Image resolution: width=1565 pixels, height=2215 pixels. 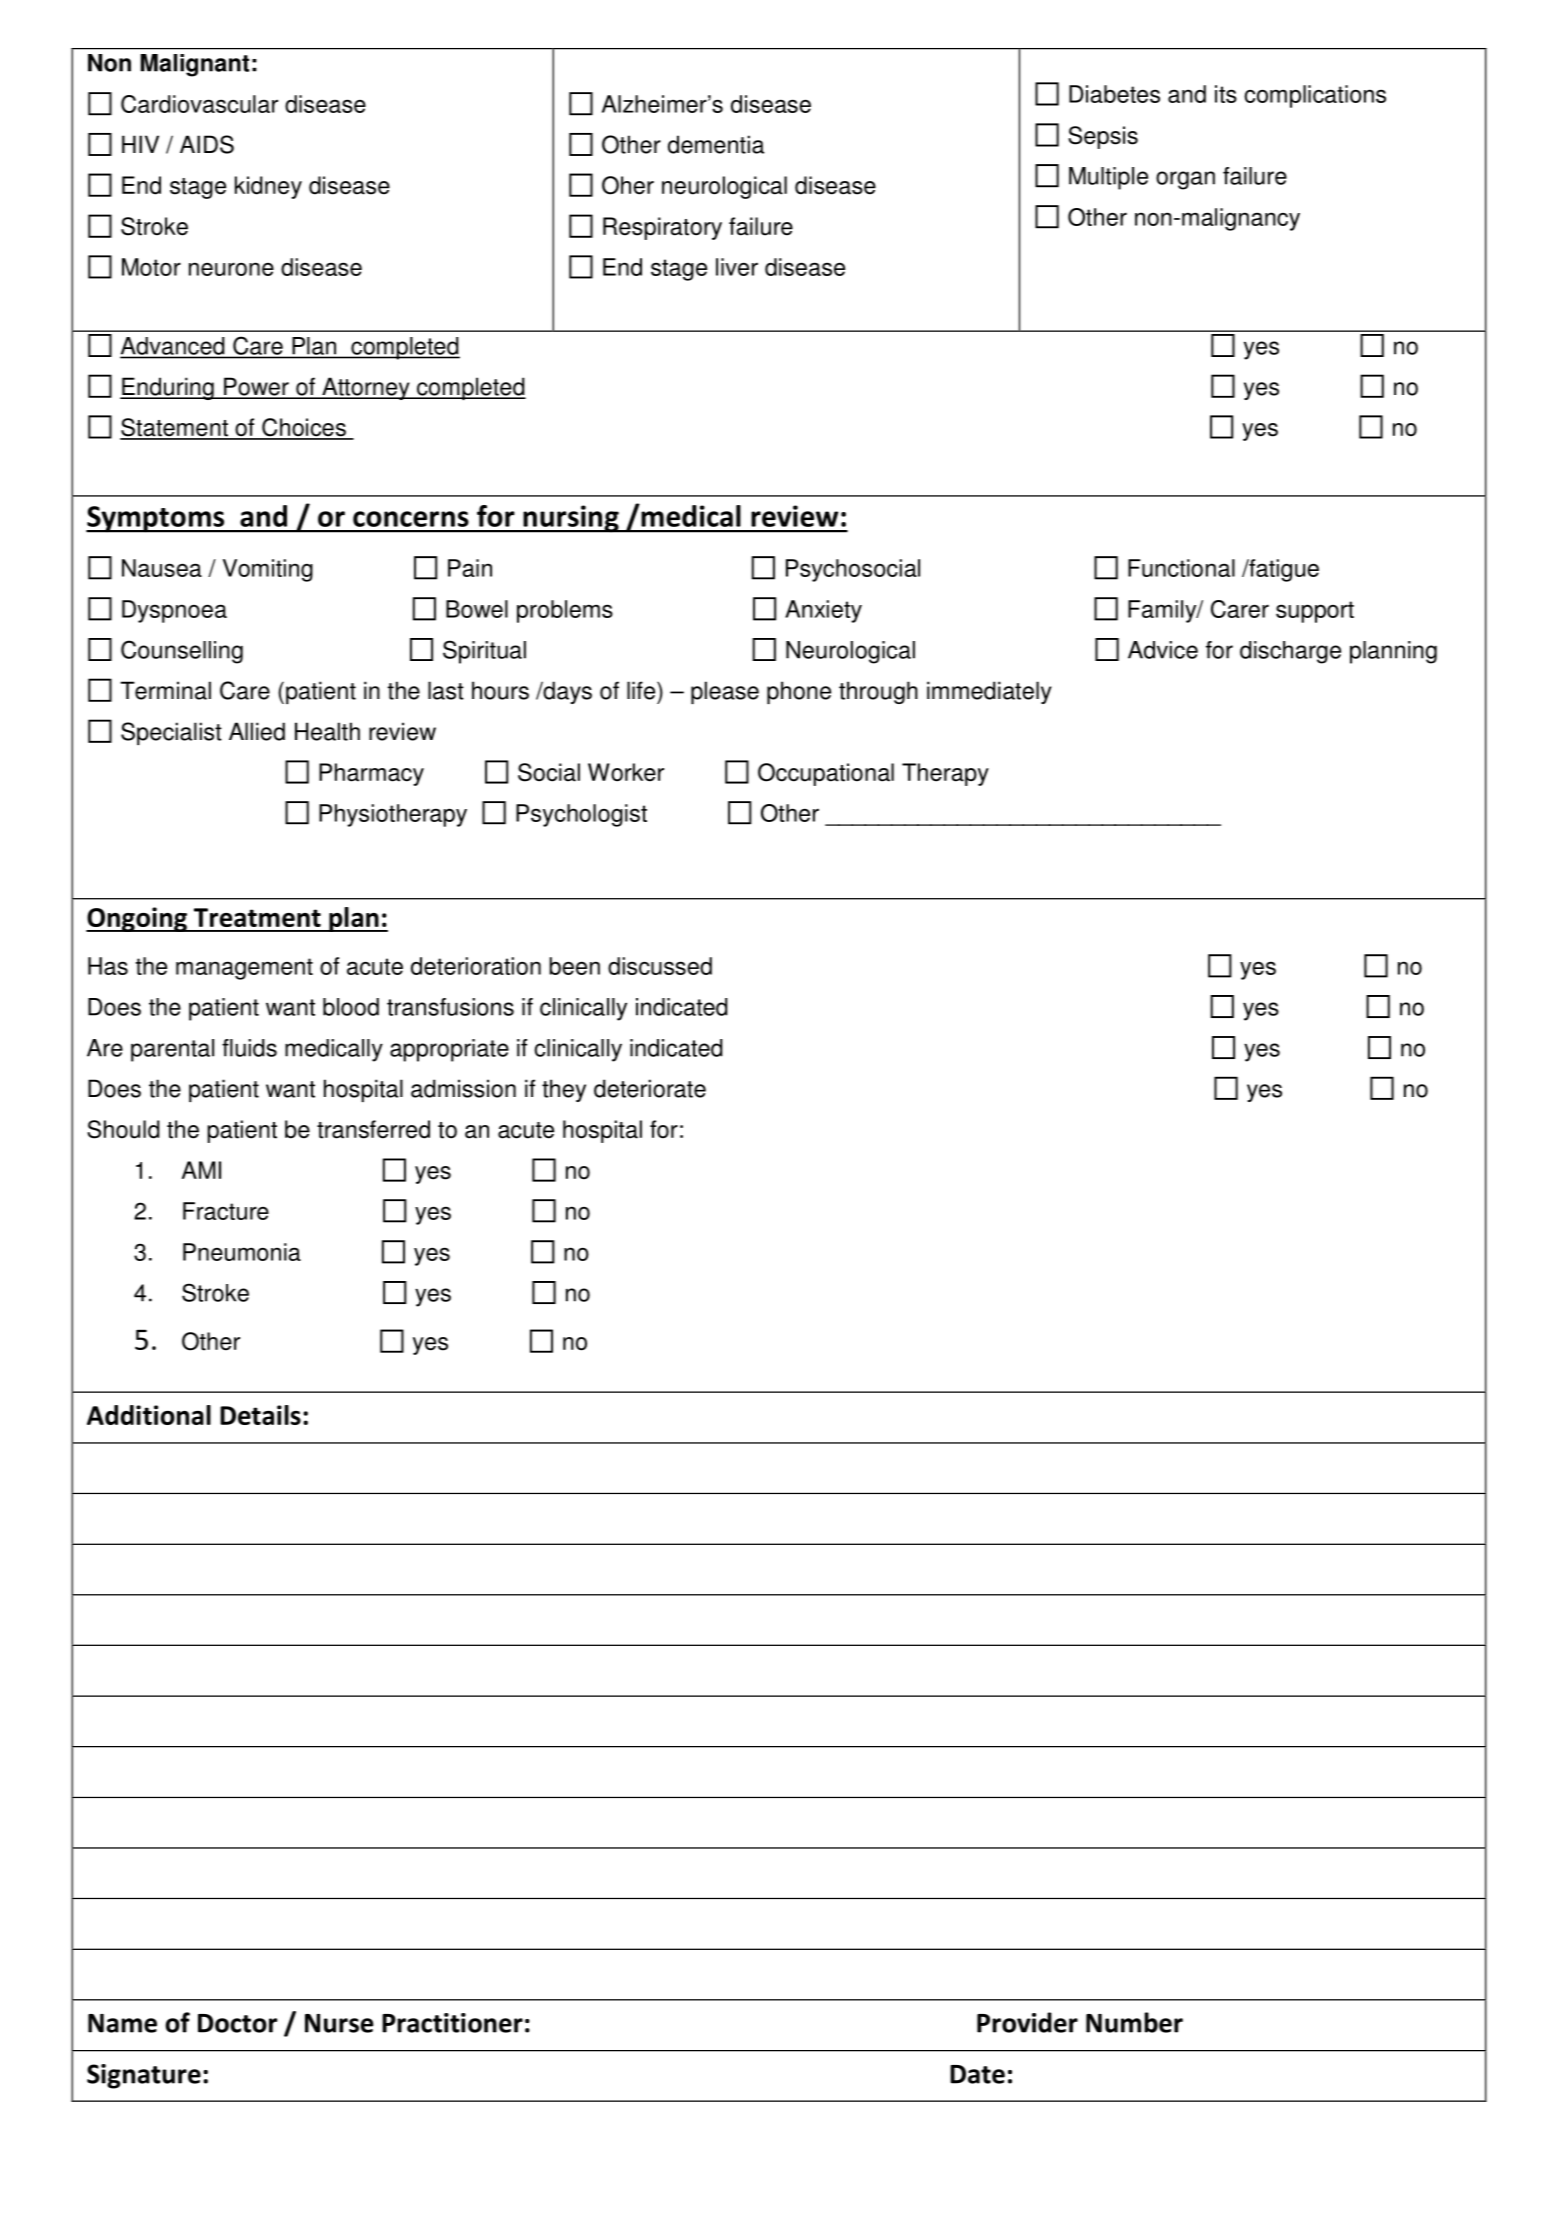 I want to click on dementia, so click(x=716, y=144).
